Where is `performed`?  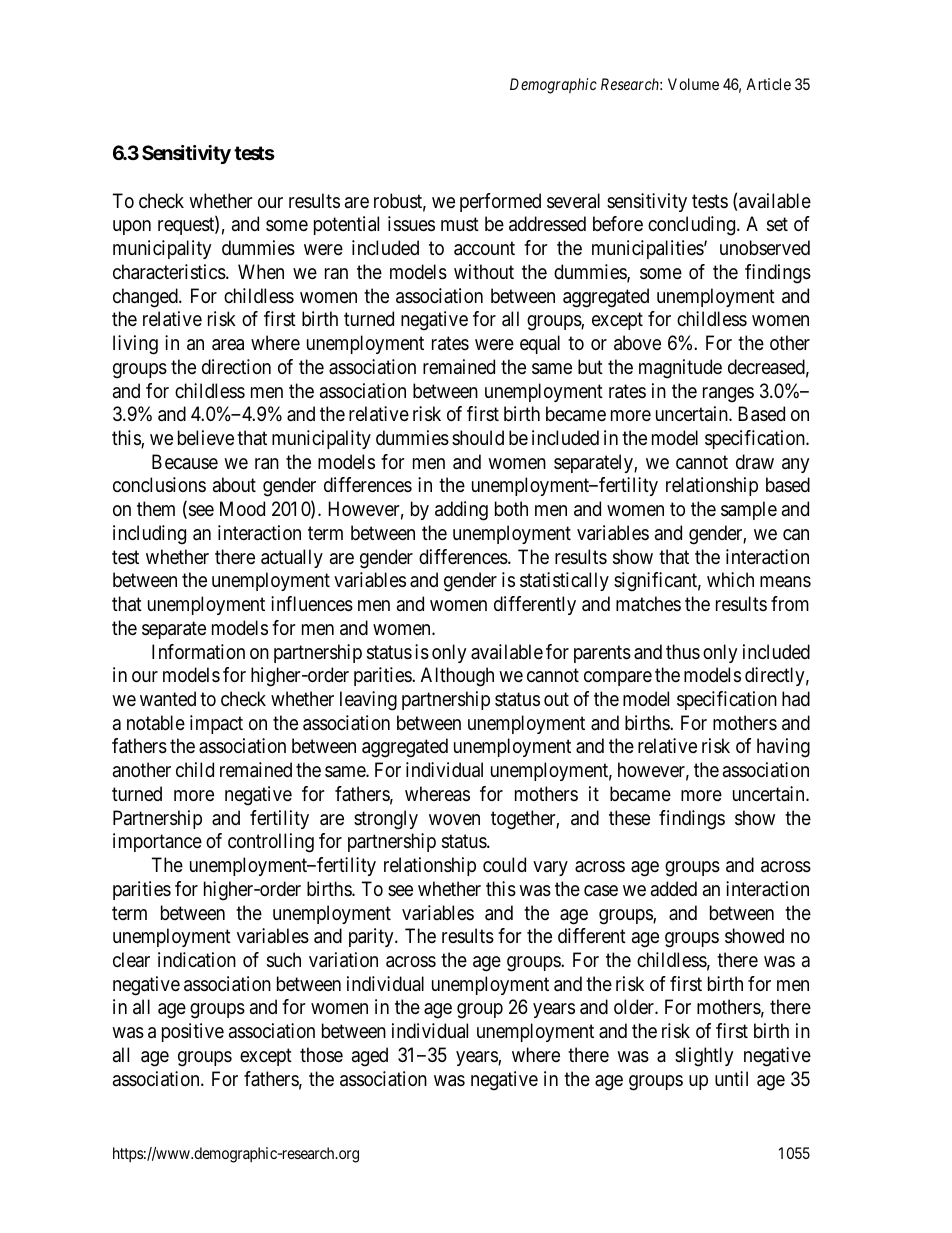 performed is located at coordinates (500, 202).
